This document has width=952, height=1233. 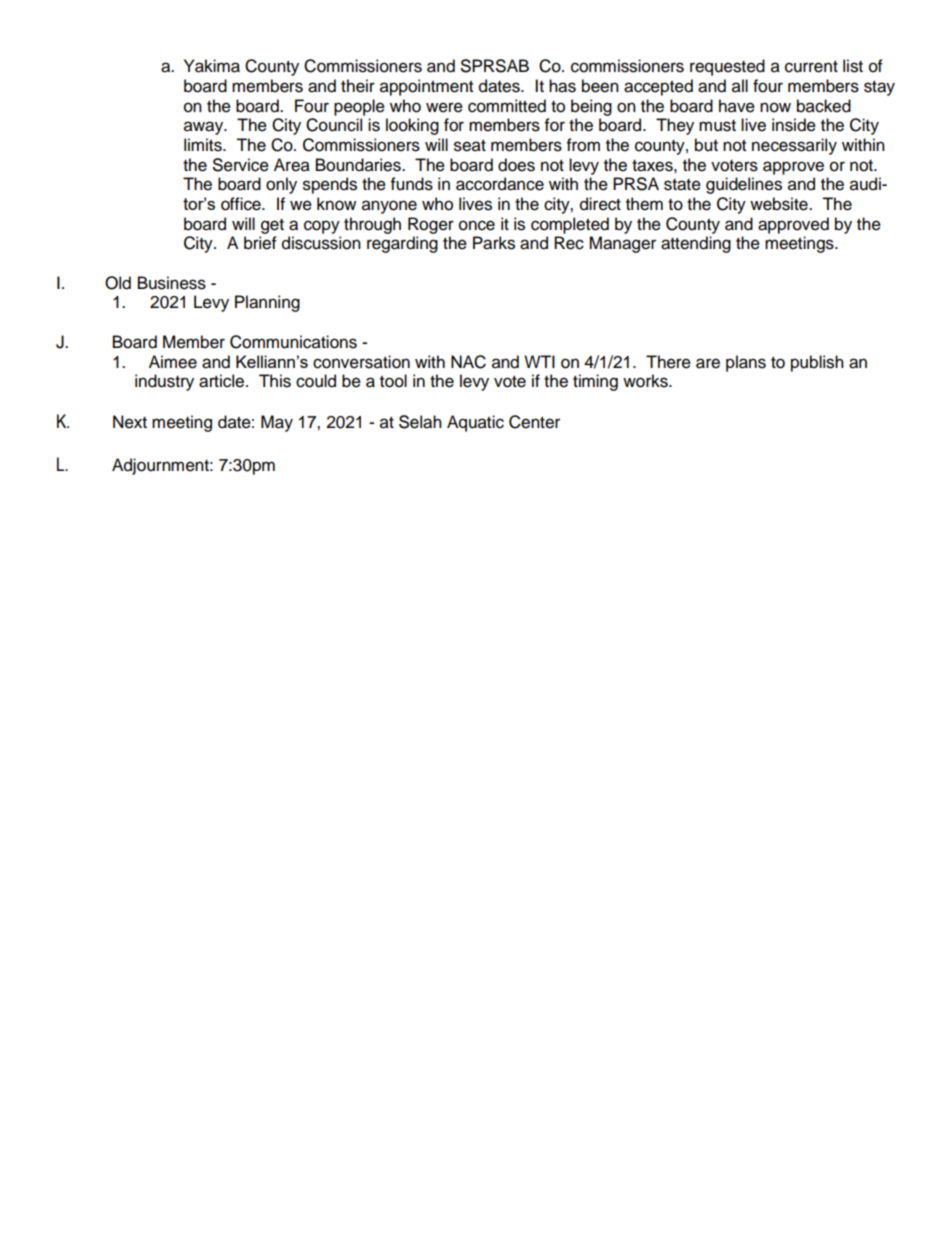 I want to click on Yakima, so click(x=212, y=66).
